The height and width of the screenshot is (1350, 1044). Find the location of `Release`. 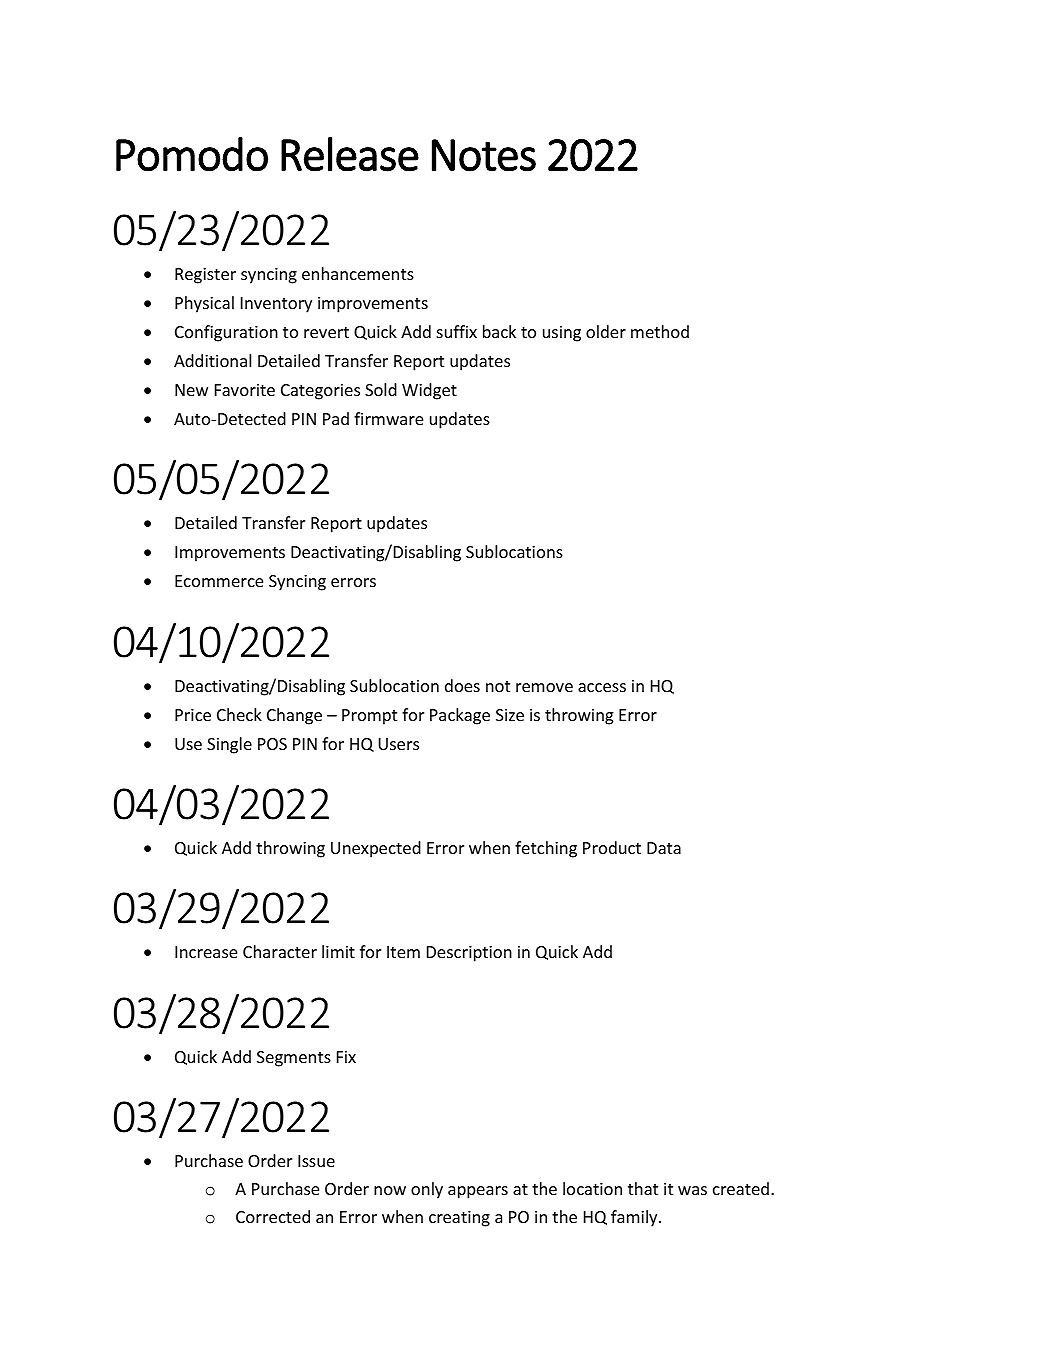

Release is located at coordinates (350, 154).
